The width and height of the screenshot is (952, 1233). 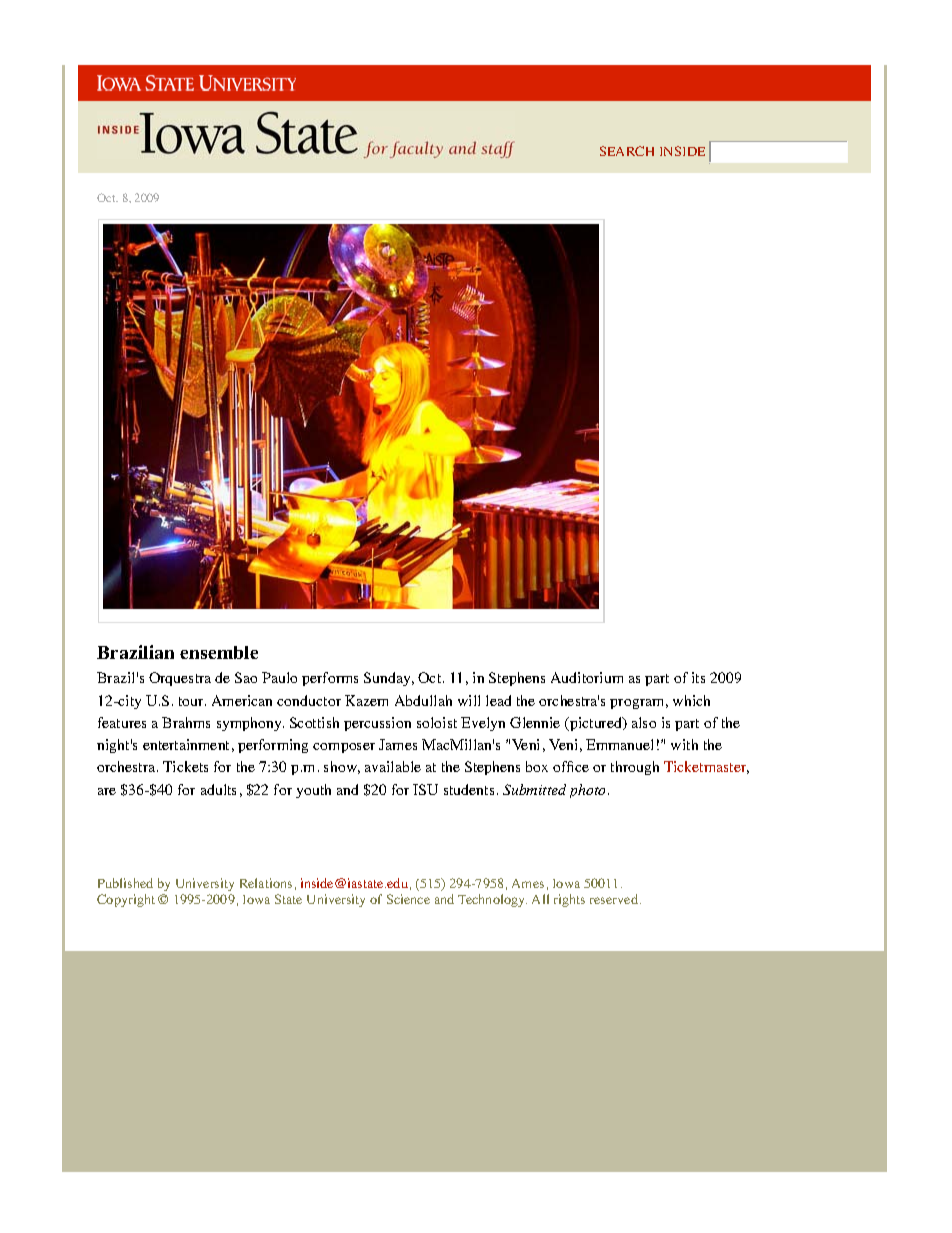 What do you see at coordinates (627, 151) in the screenshot?
I see `SEARCH` at bounding box center [627, 151].
